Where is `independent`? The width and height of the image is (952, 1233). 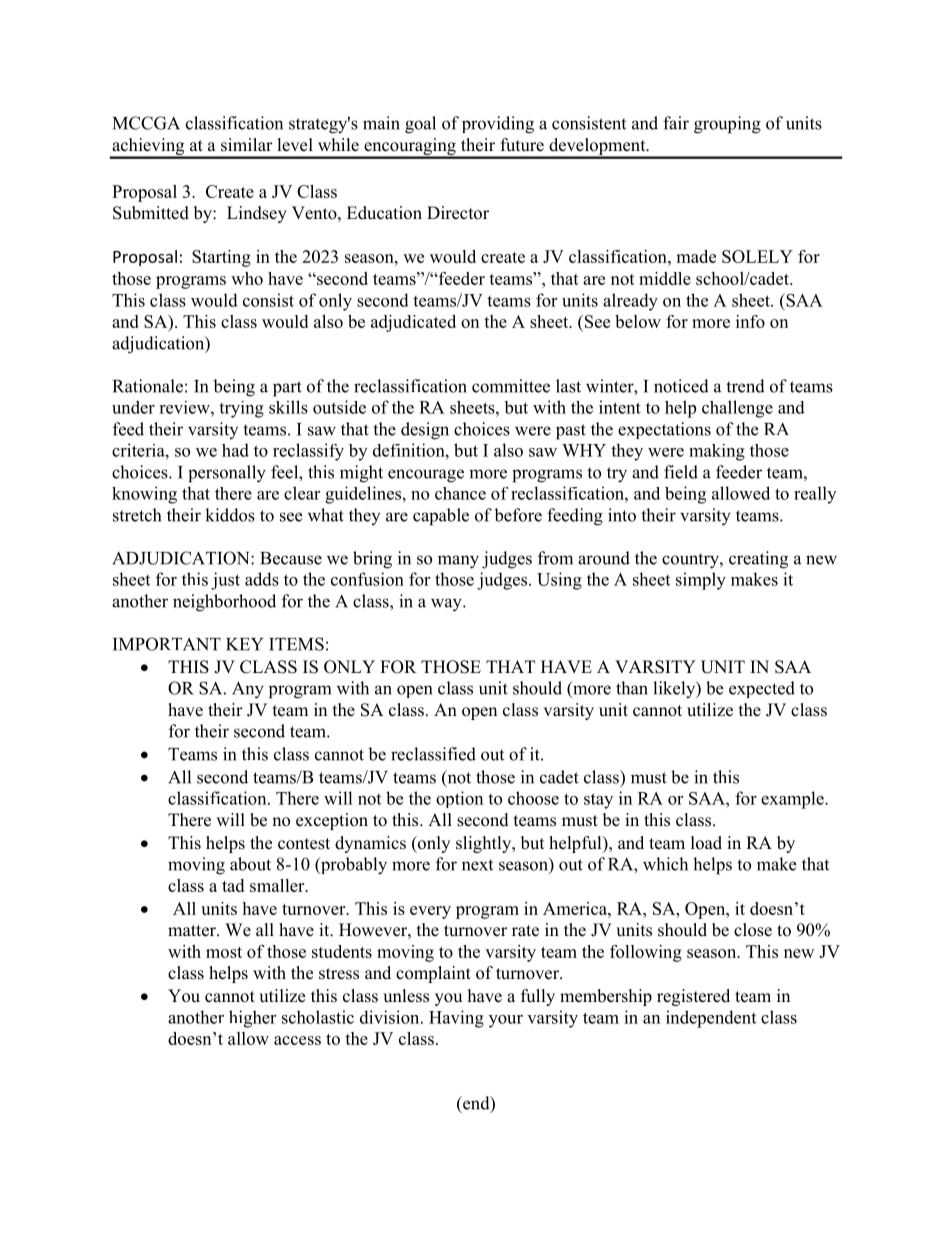
independent is located at coordinates (711, 1019).
